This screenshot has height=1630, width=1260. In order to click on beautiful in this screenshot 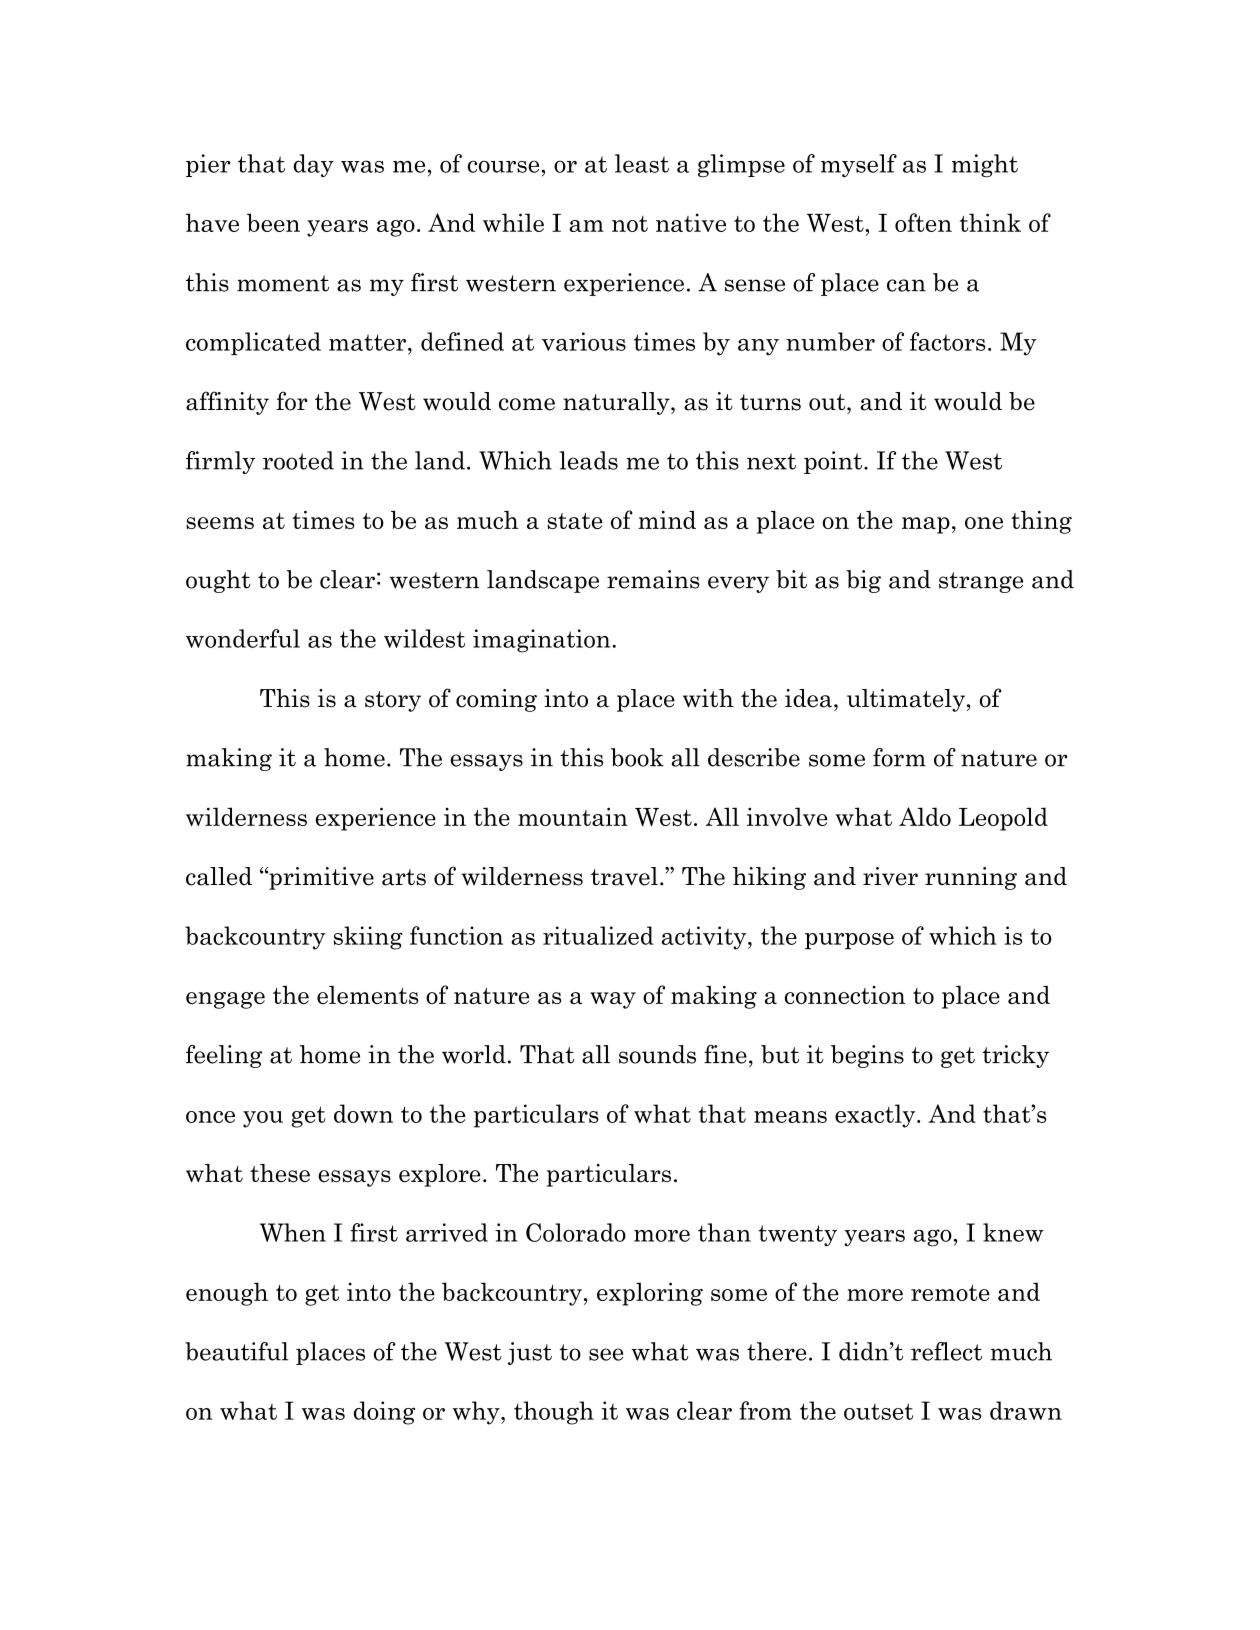, I will do `click(237, 1351)`.
